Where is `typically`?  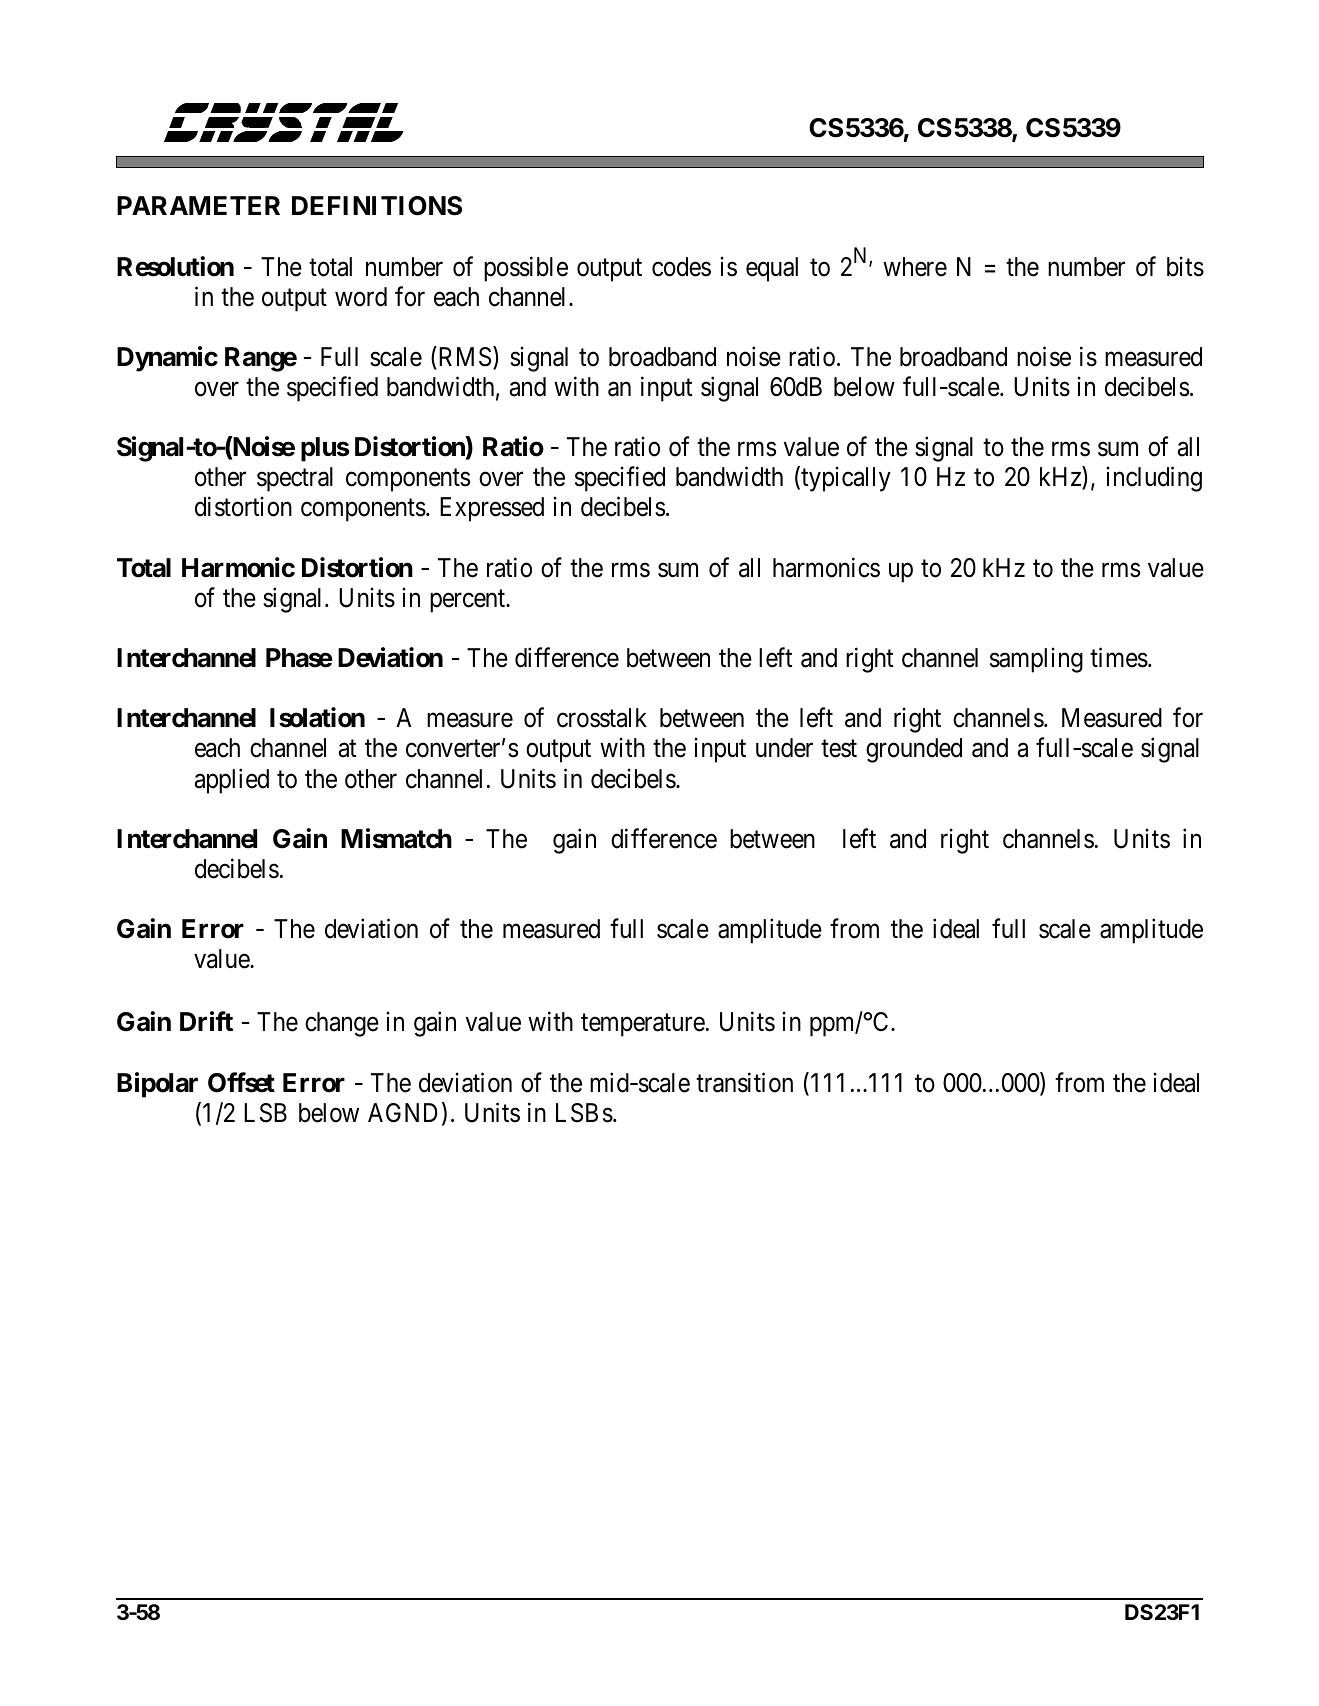
typically is located at coordinates (845, 479).
